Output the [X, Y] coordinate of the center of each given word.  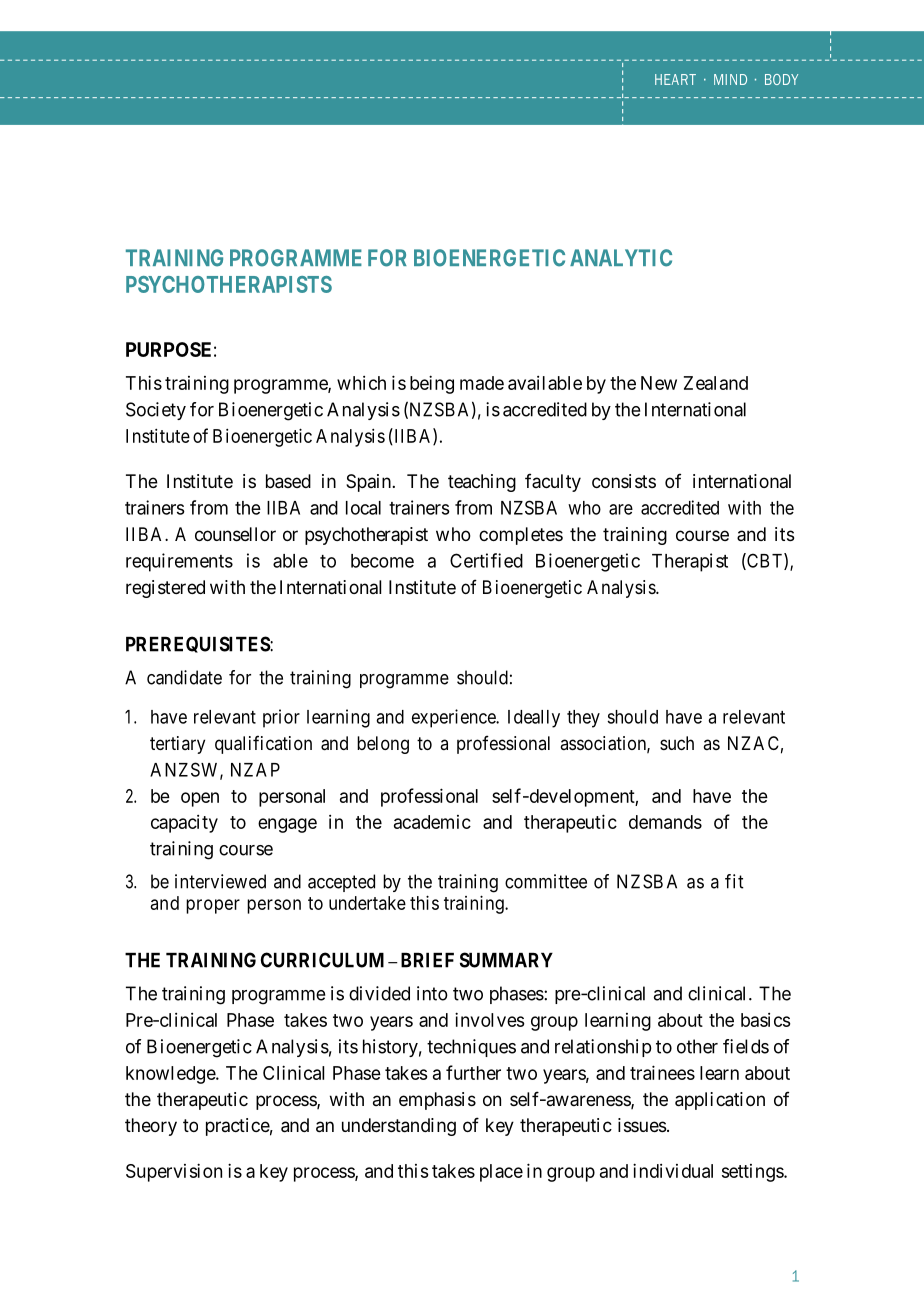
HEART [675, 79]
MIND [730, 79]
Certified [486, 560]
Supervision [174, 1172]
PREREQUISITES [198, 644]
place [501, 1173]
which [361, 383]
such [677, 743]
